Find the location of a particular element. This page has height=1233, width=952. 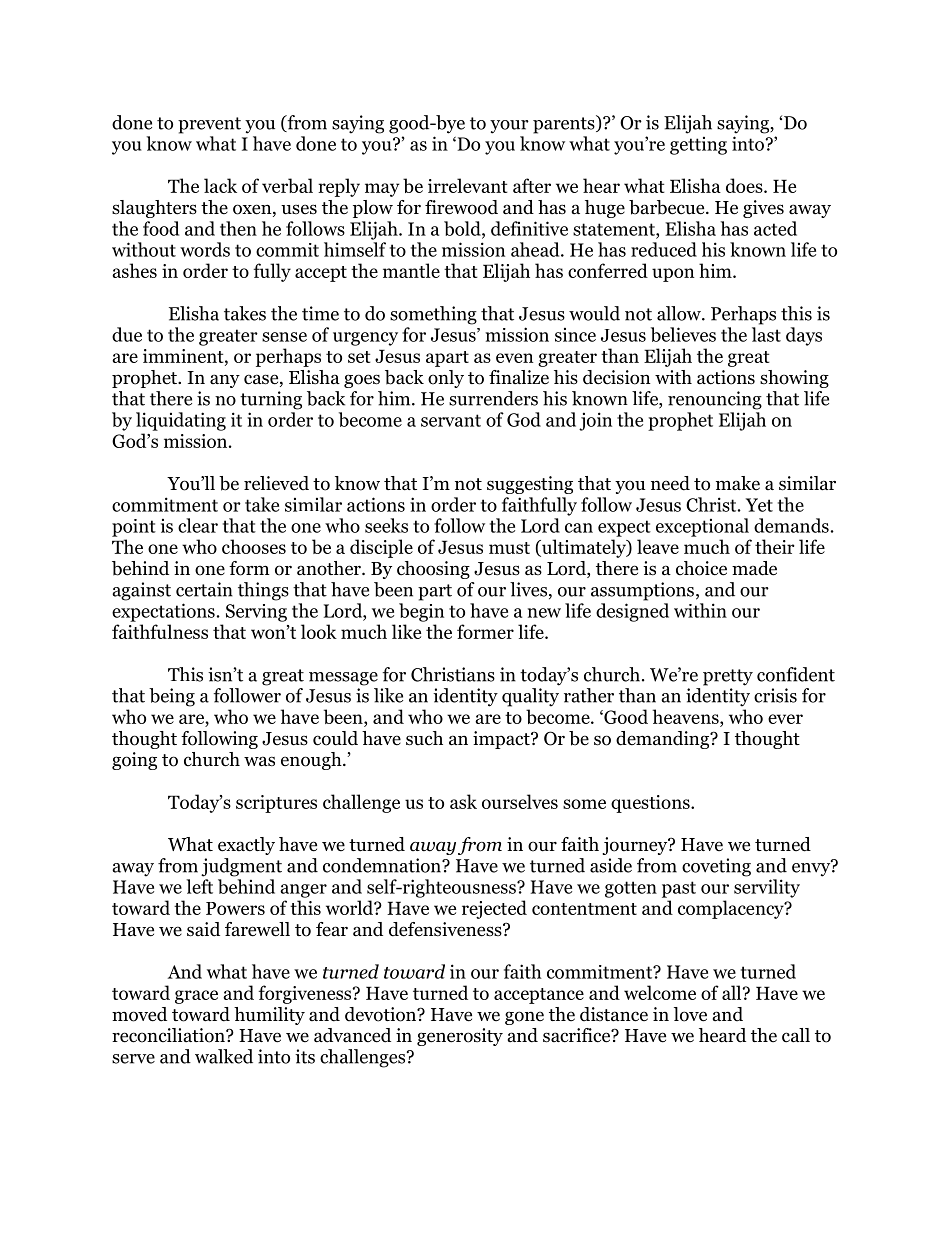

was is located at coordinates (259, 761).
